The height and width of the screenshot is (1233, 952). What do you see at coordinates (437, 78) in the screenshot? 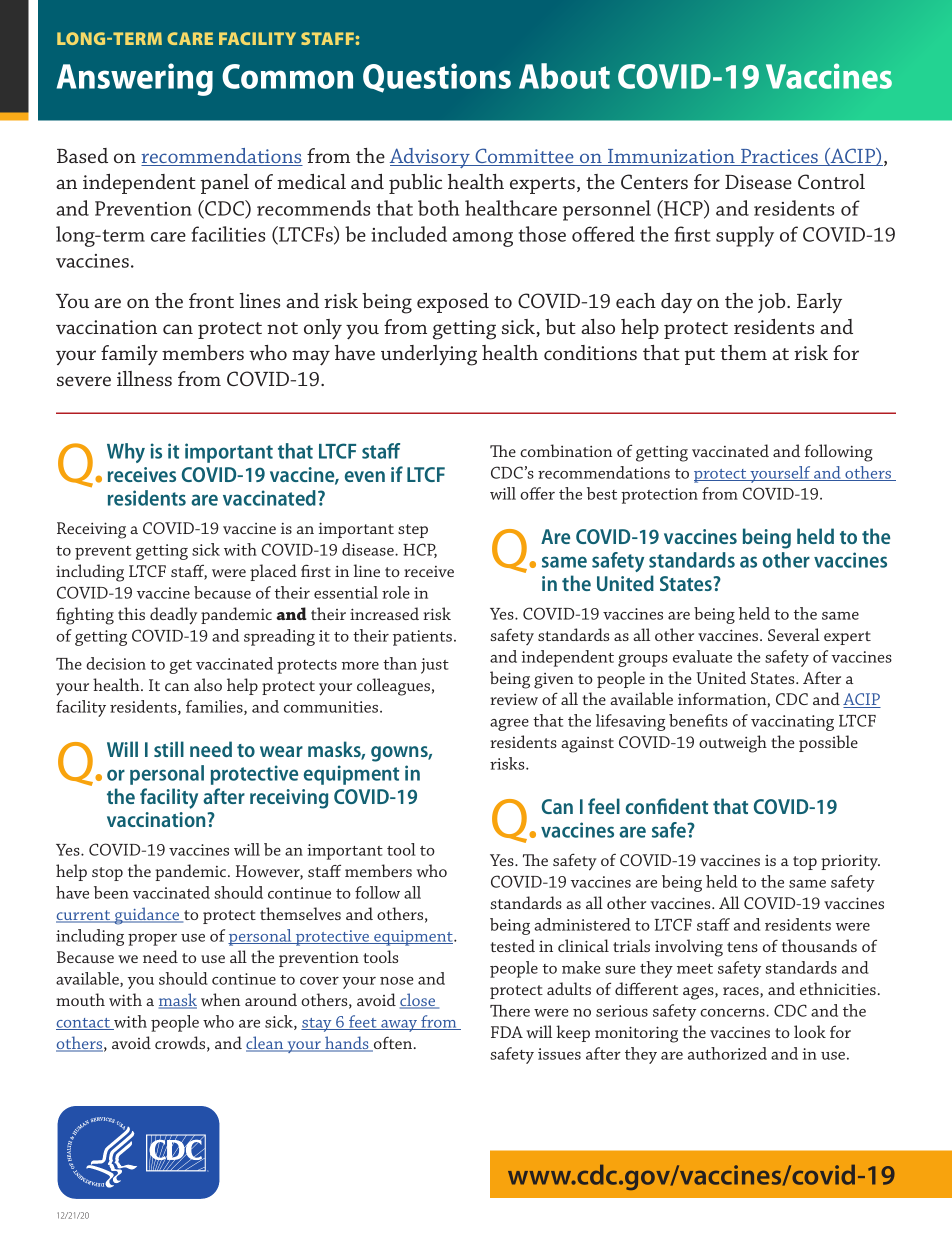
I see `Questions` at bounding box center [437, 78].
